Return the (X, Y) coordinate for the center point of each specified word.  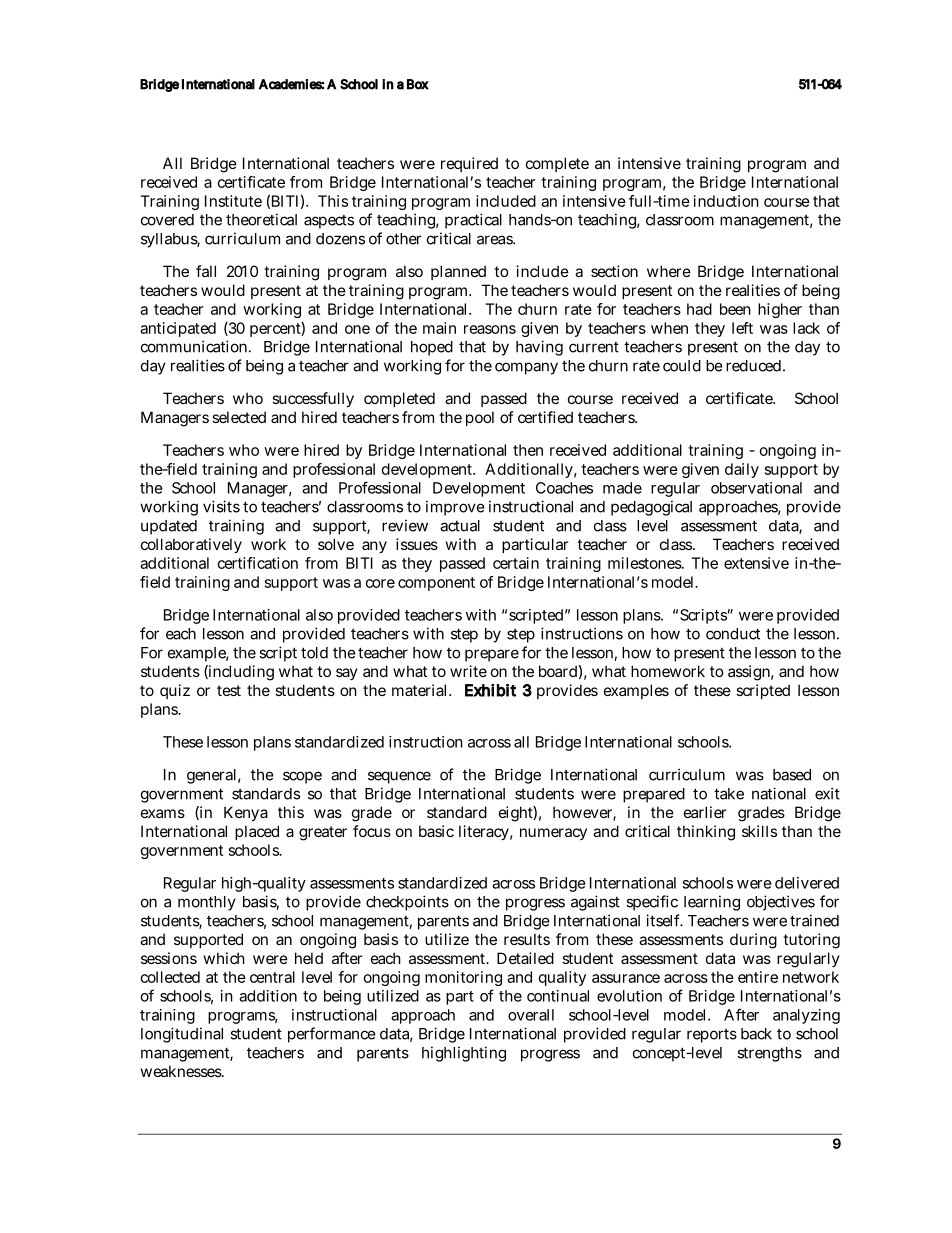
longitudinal (182, 1035)
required (469, 164)
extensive (756, 563)
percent (276, 329)
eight (516, 814)
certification (258, 563)
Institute (233, 201)
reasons (490, 329)
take (729, 794)
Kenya (246, 813)
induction (726, 201)
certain (516, 563)
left (742, 328)
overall (531, 1015)
